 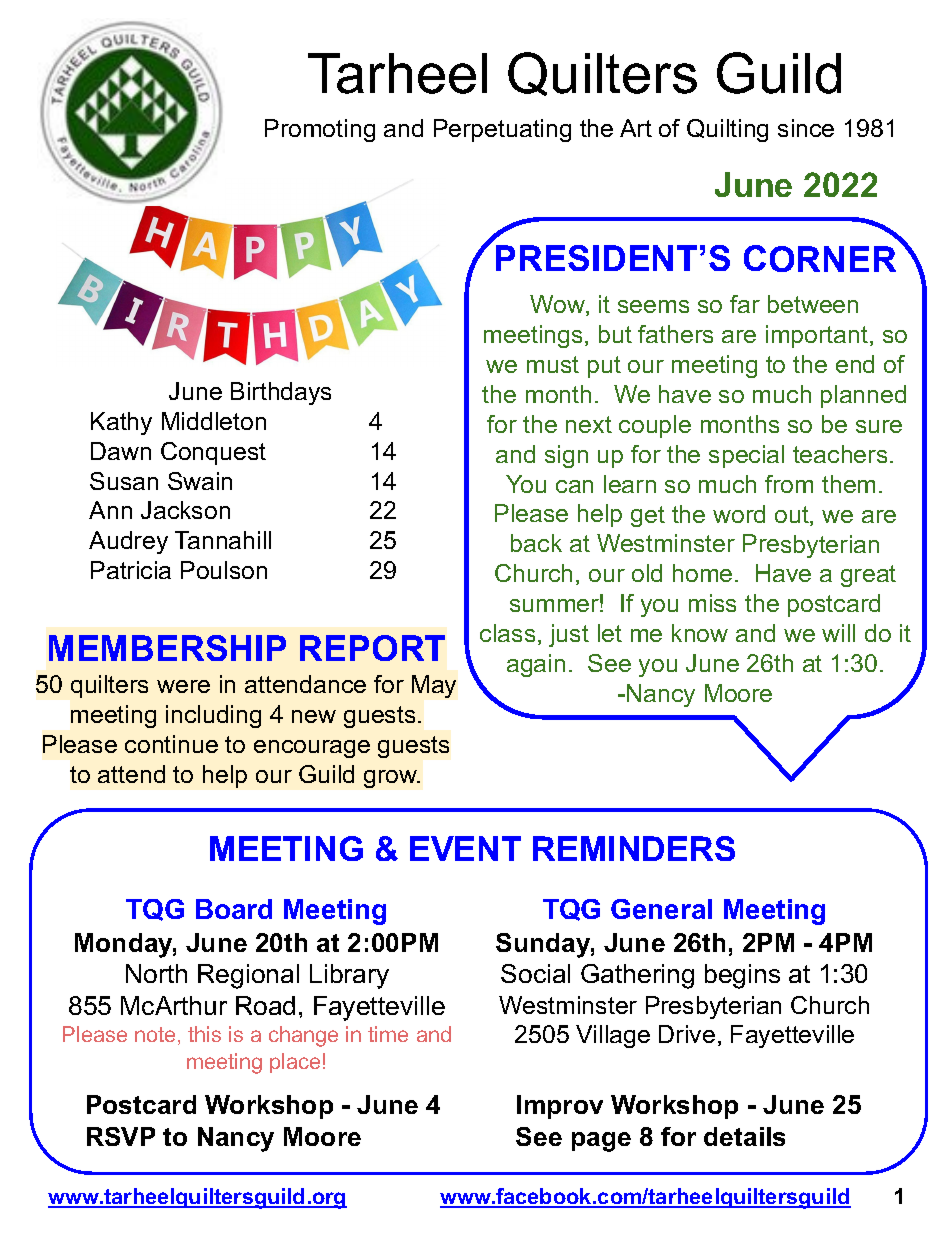 I want to click on Promoting, so click(x=320, y=130).
